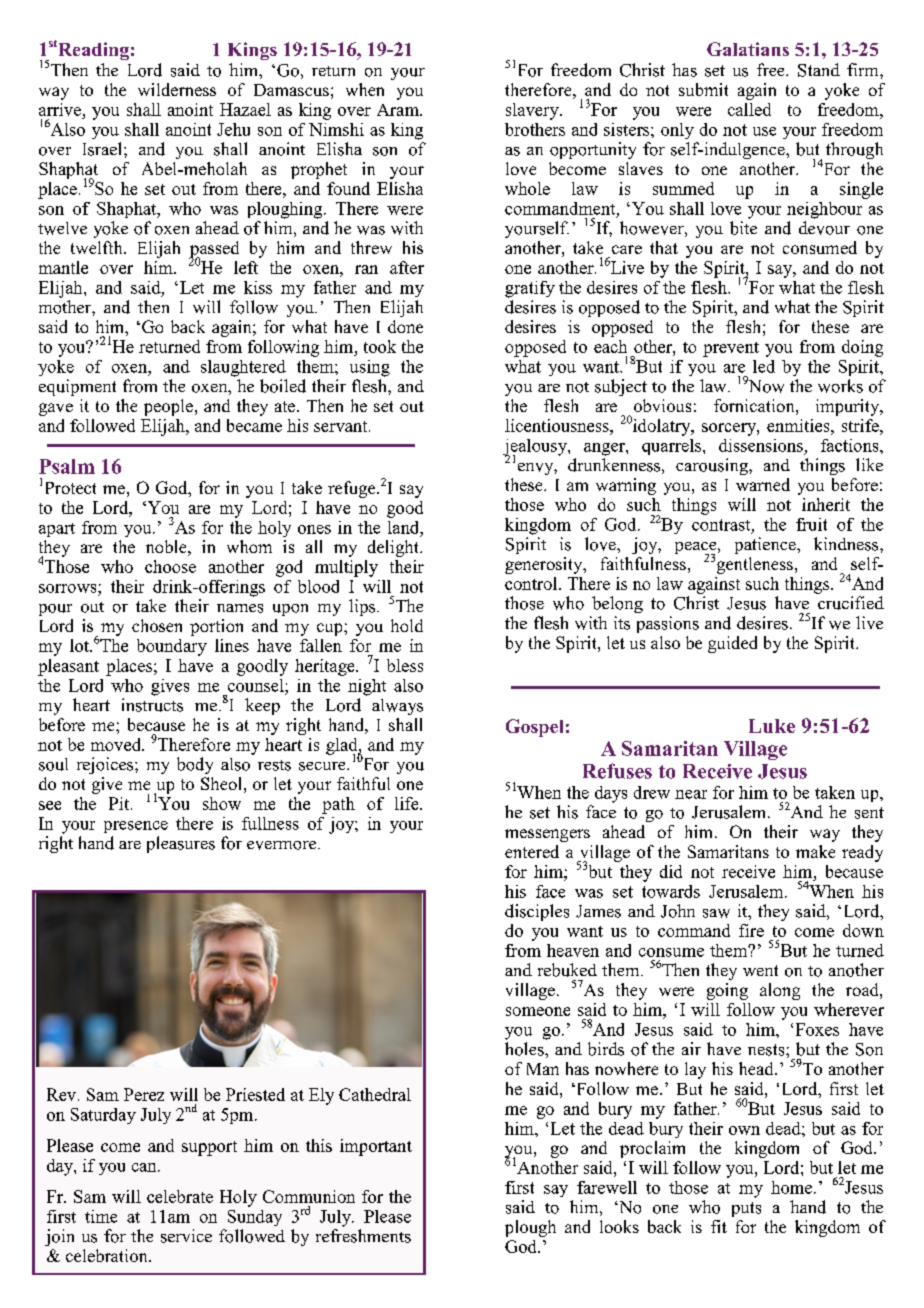 The height and width of the document is (1308, 924). Describe the element at coordinates (732, 644) in the document. I see `guided` at that location.
